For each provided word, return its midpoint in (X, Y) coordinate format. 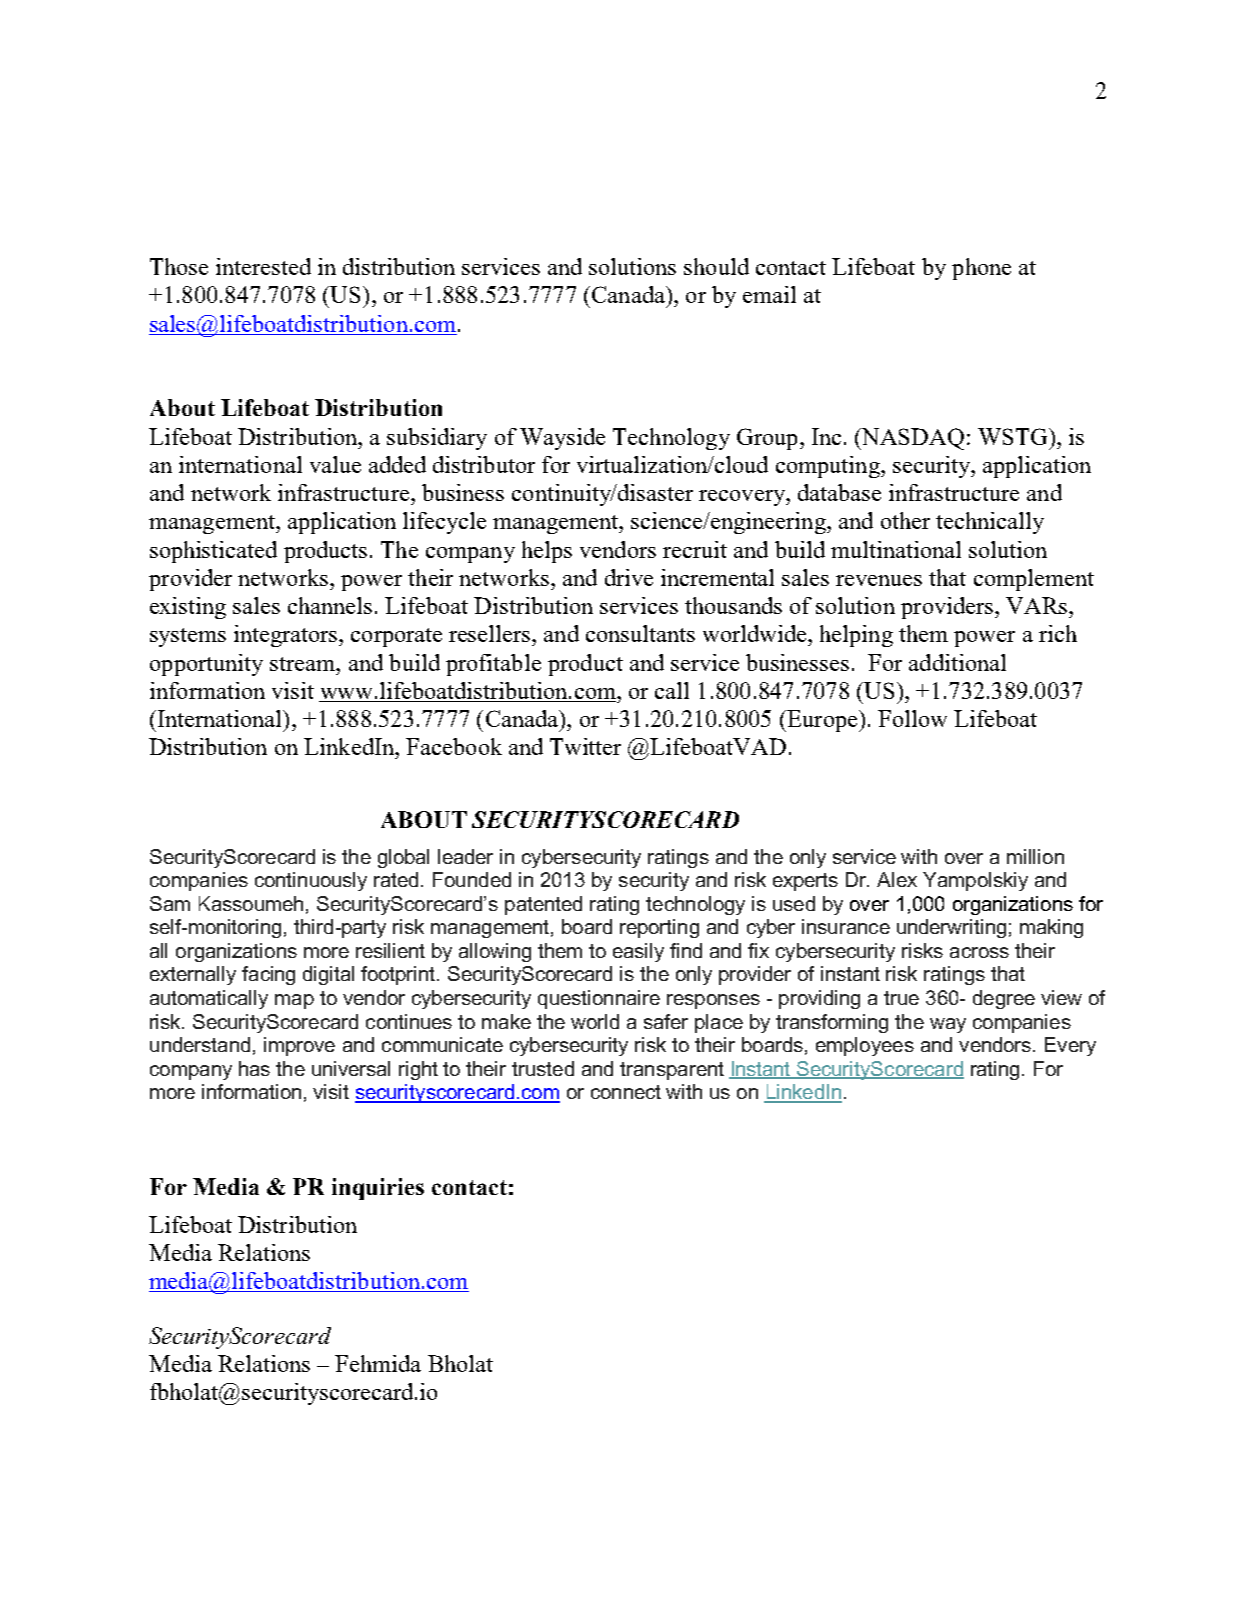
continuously (311, 881)
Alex (897, 879)
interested (263, 266)
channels (330, 605)
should (716, 266)
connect (626, 1092)
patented (543, 905)
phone (981, 269)
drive (629, 577)
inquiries (378, 1189)
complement (1034, 580)
